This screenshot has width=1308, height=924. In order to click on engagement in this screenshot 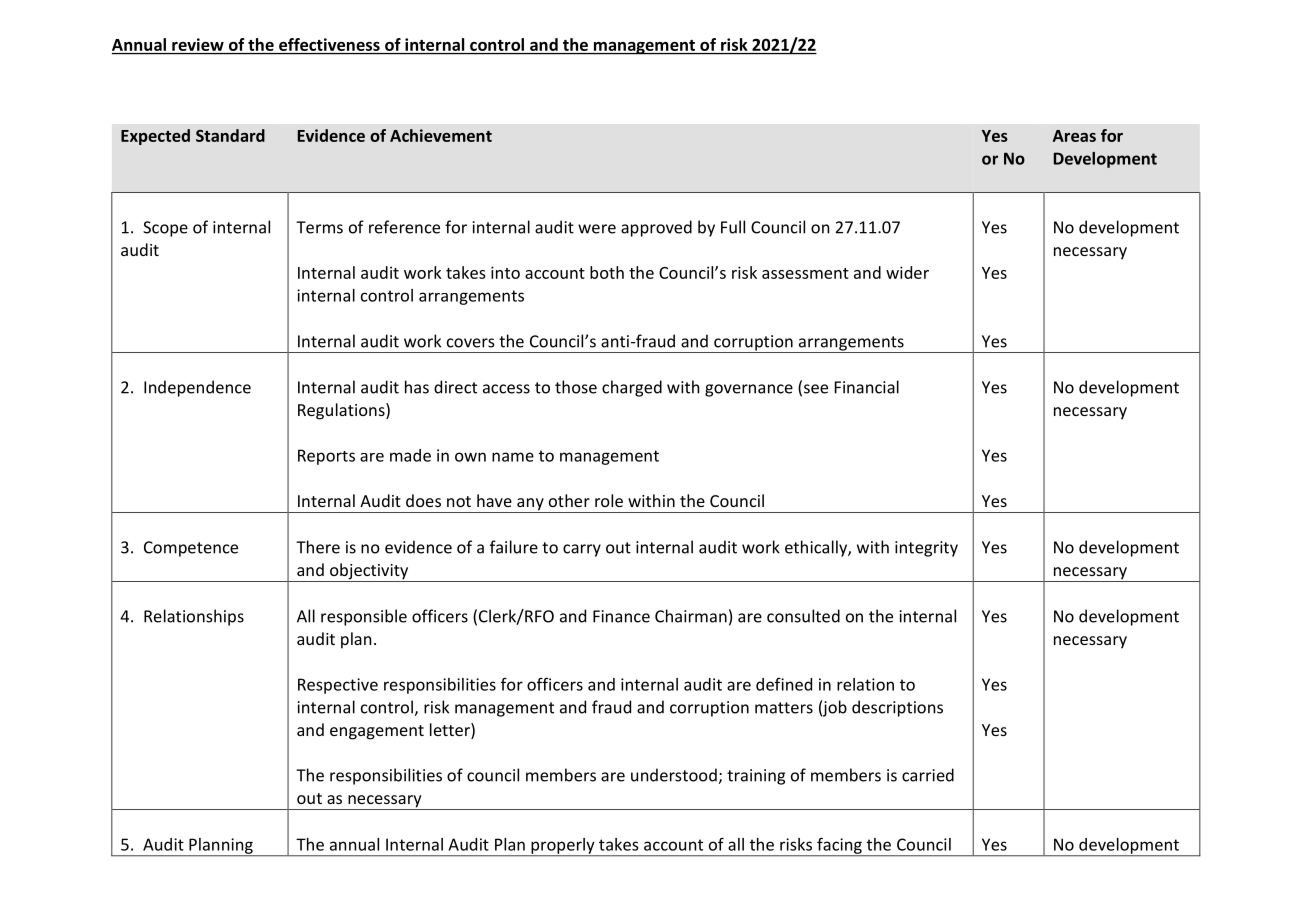, I will do `click(377, 732)`.
